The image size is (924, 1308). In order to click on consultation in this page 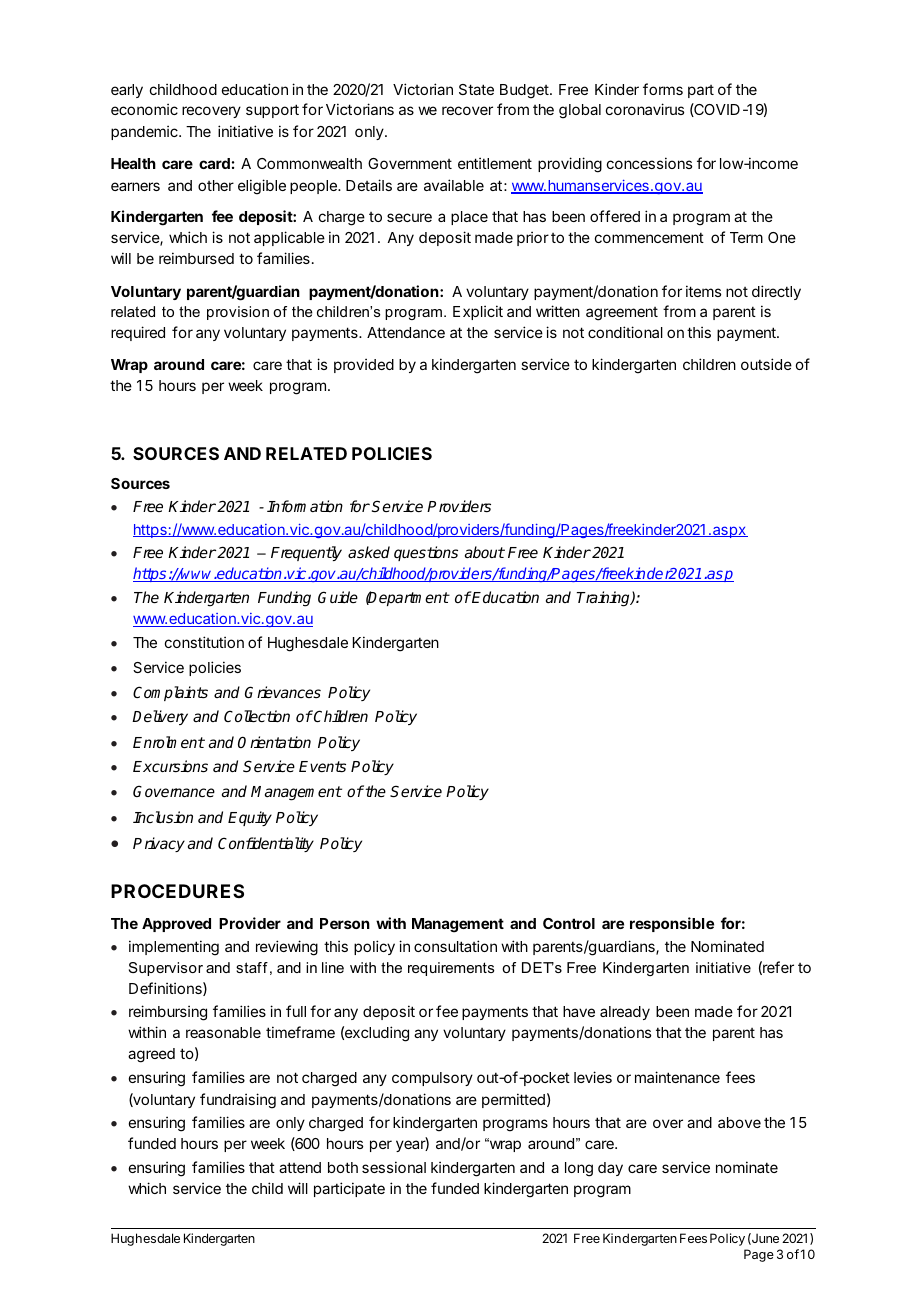, I will do `click(455, 946)`.
